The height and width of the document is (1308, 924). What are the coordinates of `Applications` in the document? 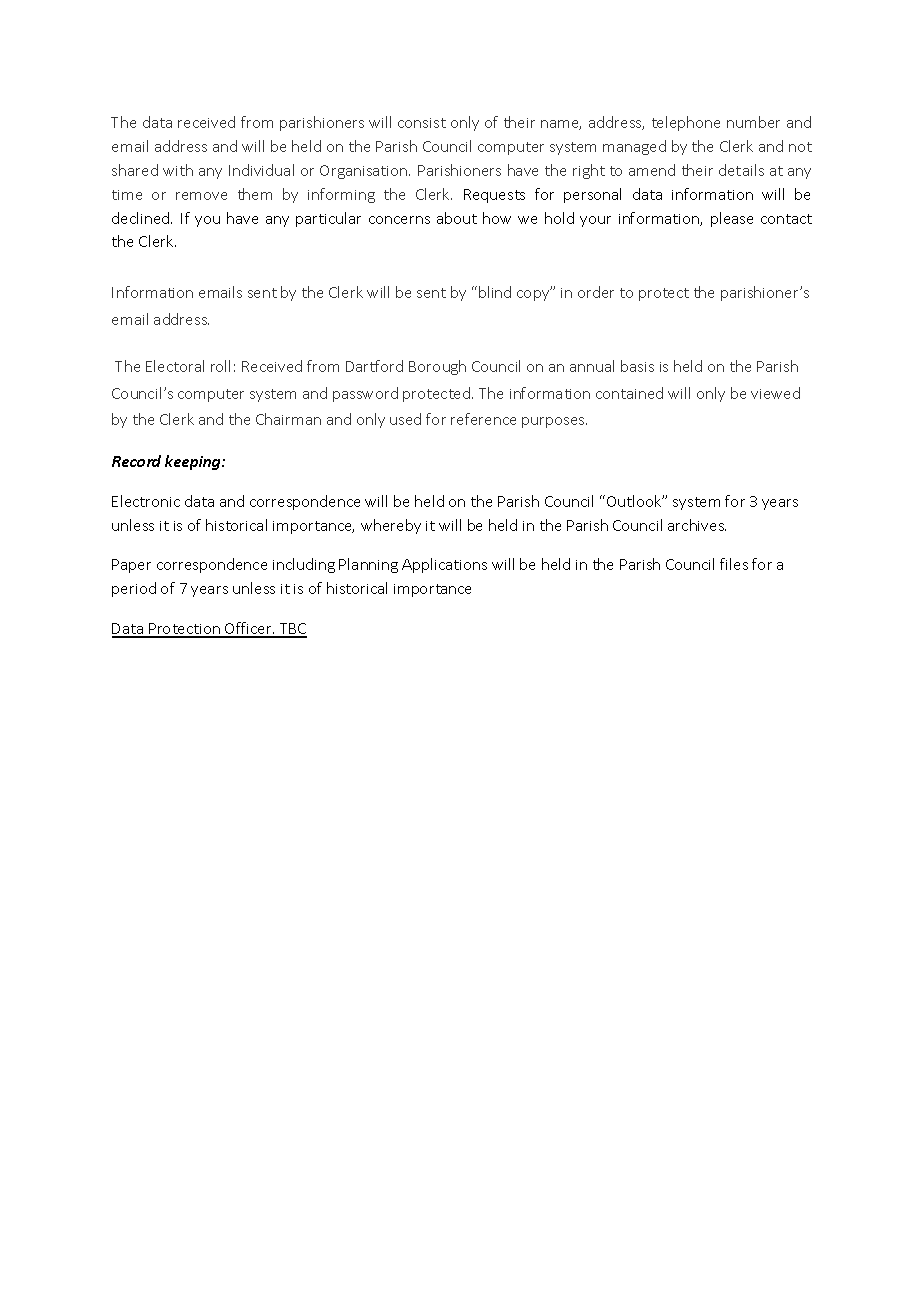 It's located at (444, 565).
